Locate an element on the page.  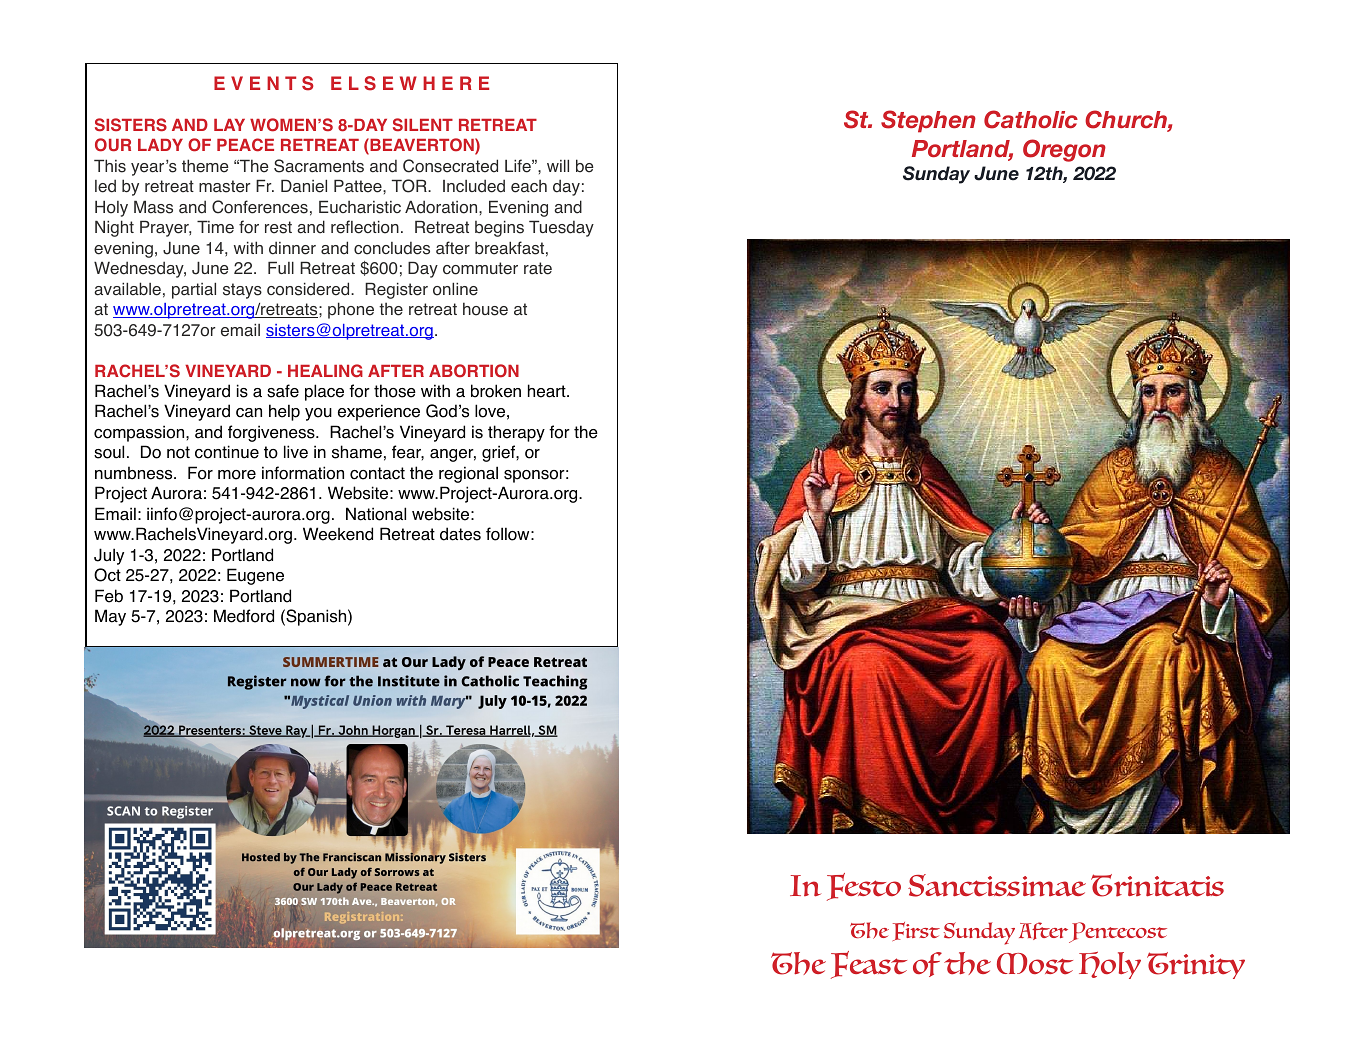
Oregon is located at coordinates (1064, 150).
